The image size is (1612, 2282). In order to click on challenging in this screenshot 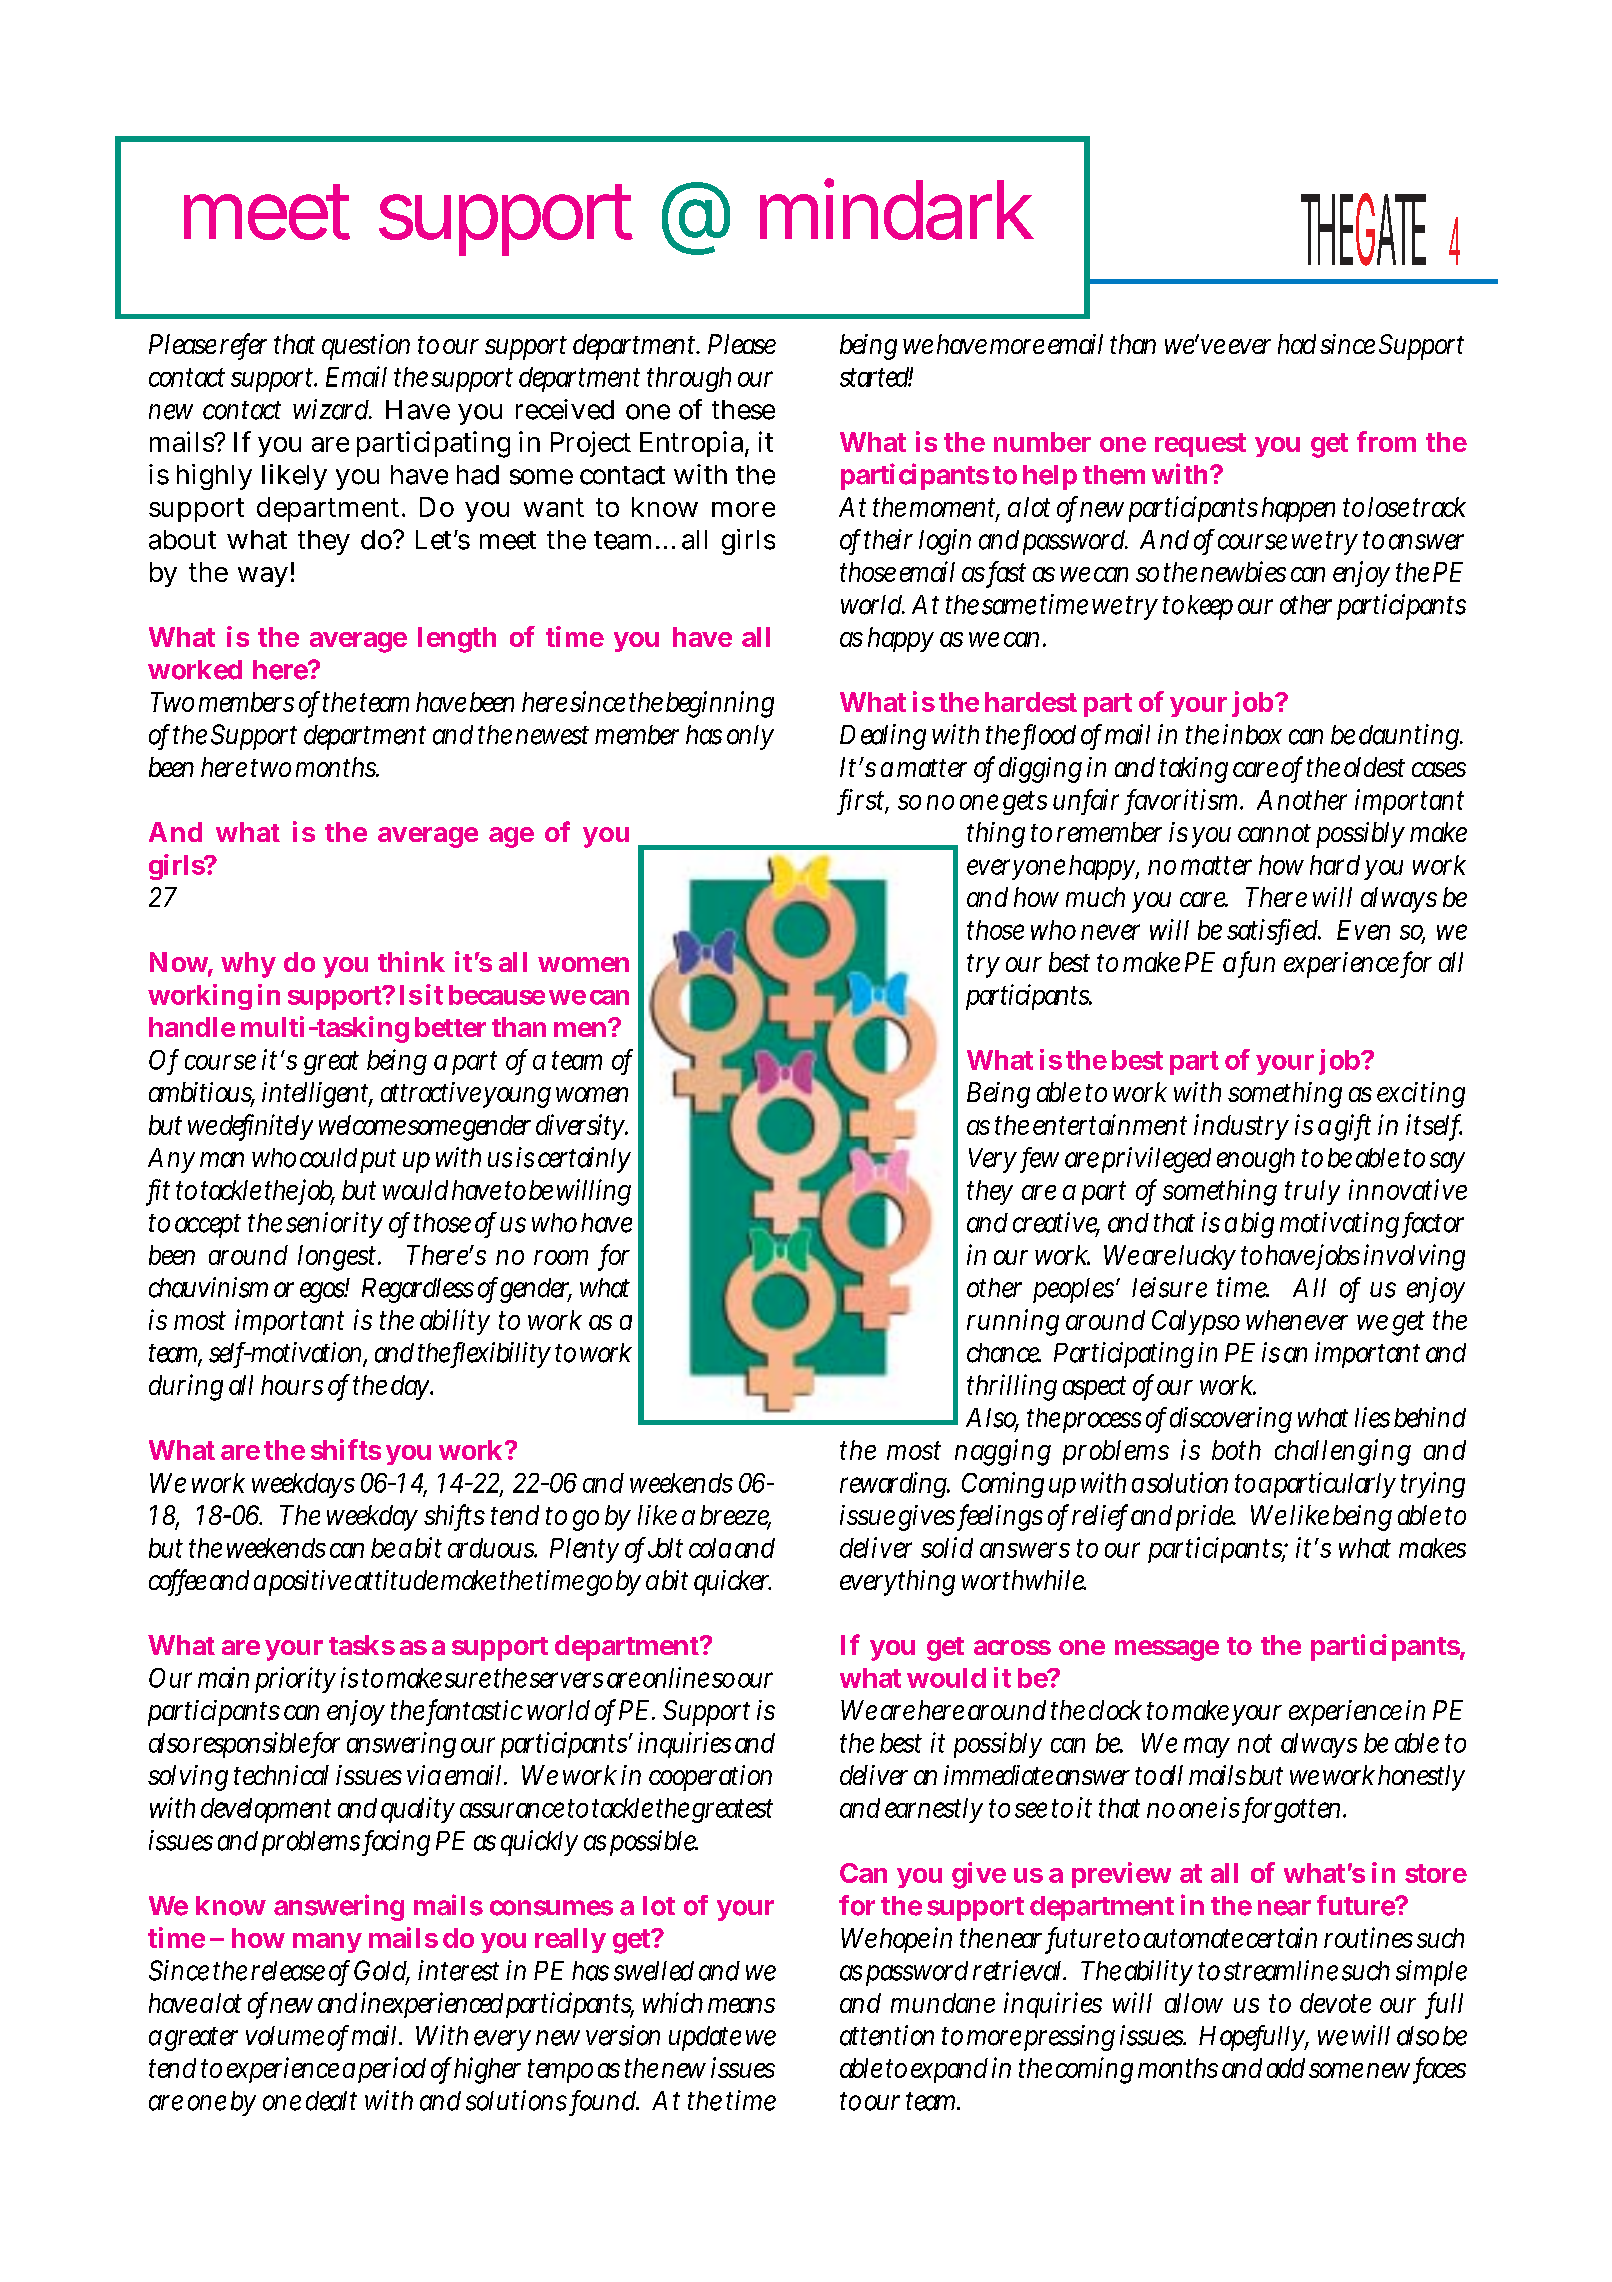, I will do `click(1343, 1452)`.
